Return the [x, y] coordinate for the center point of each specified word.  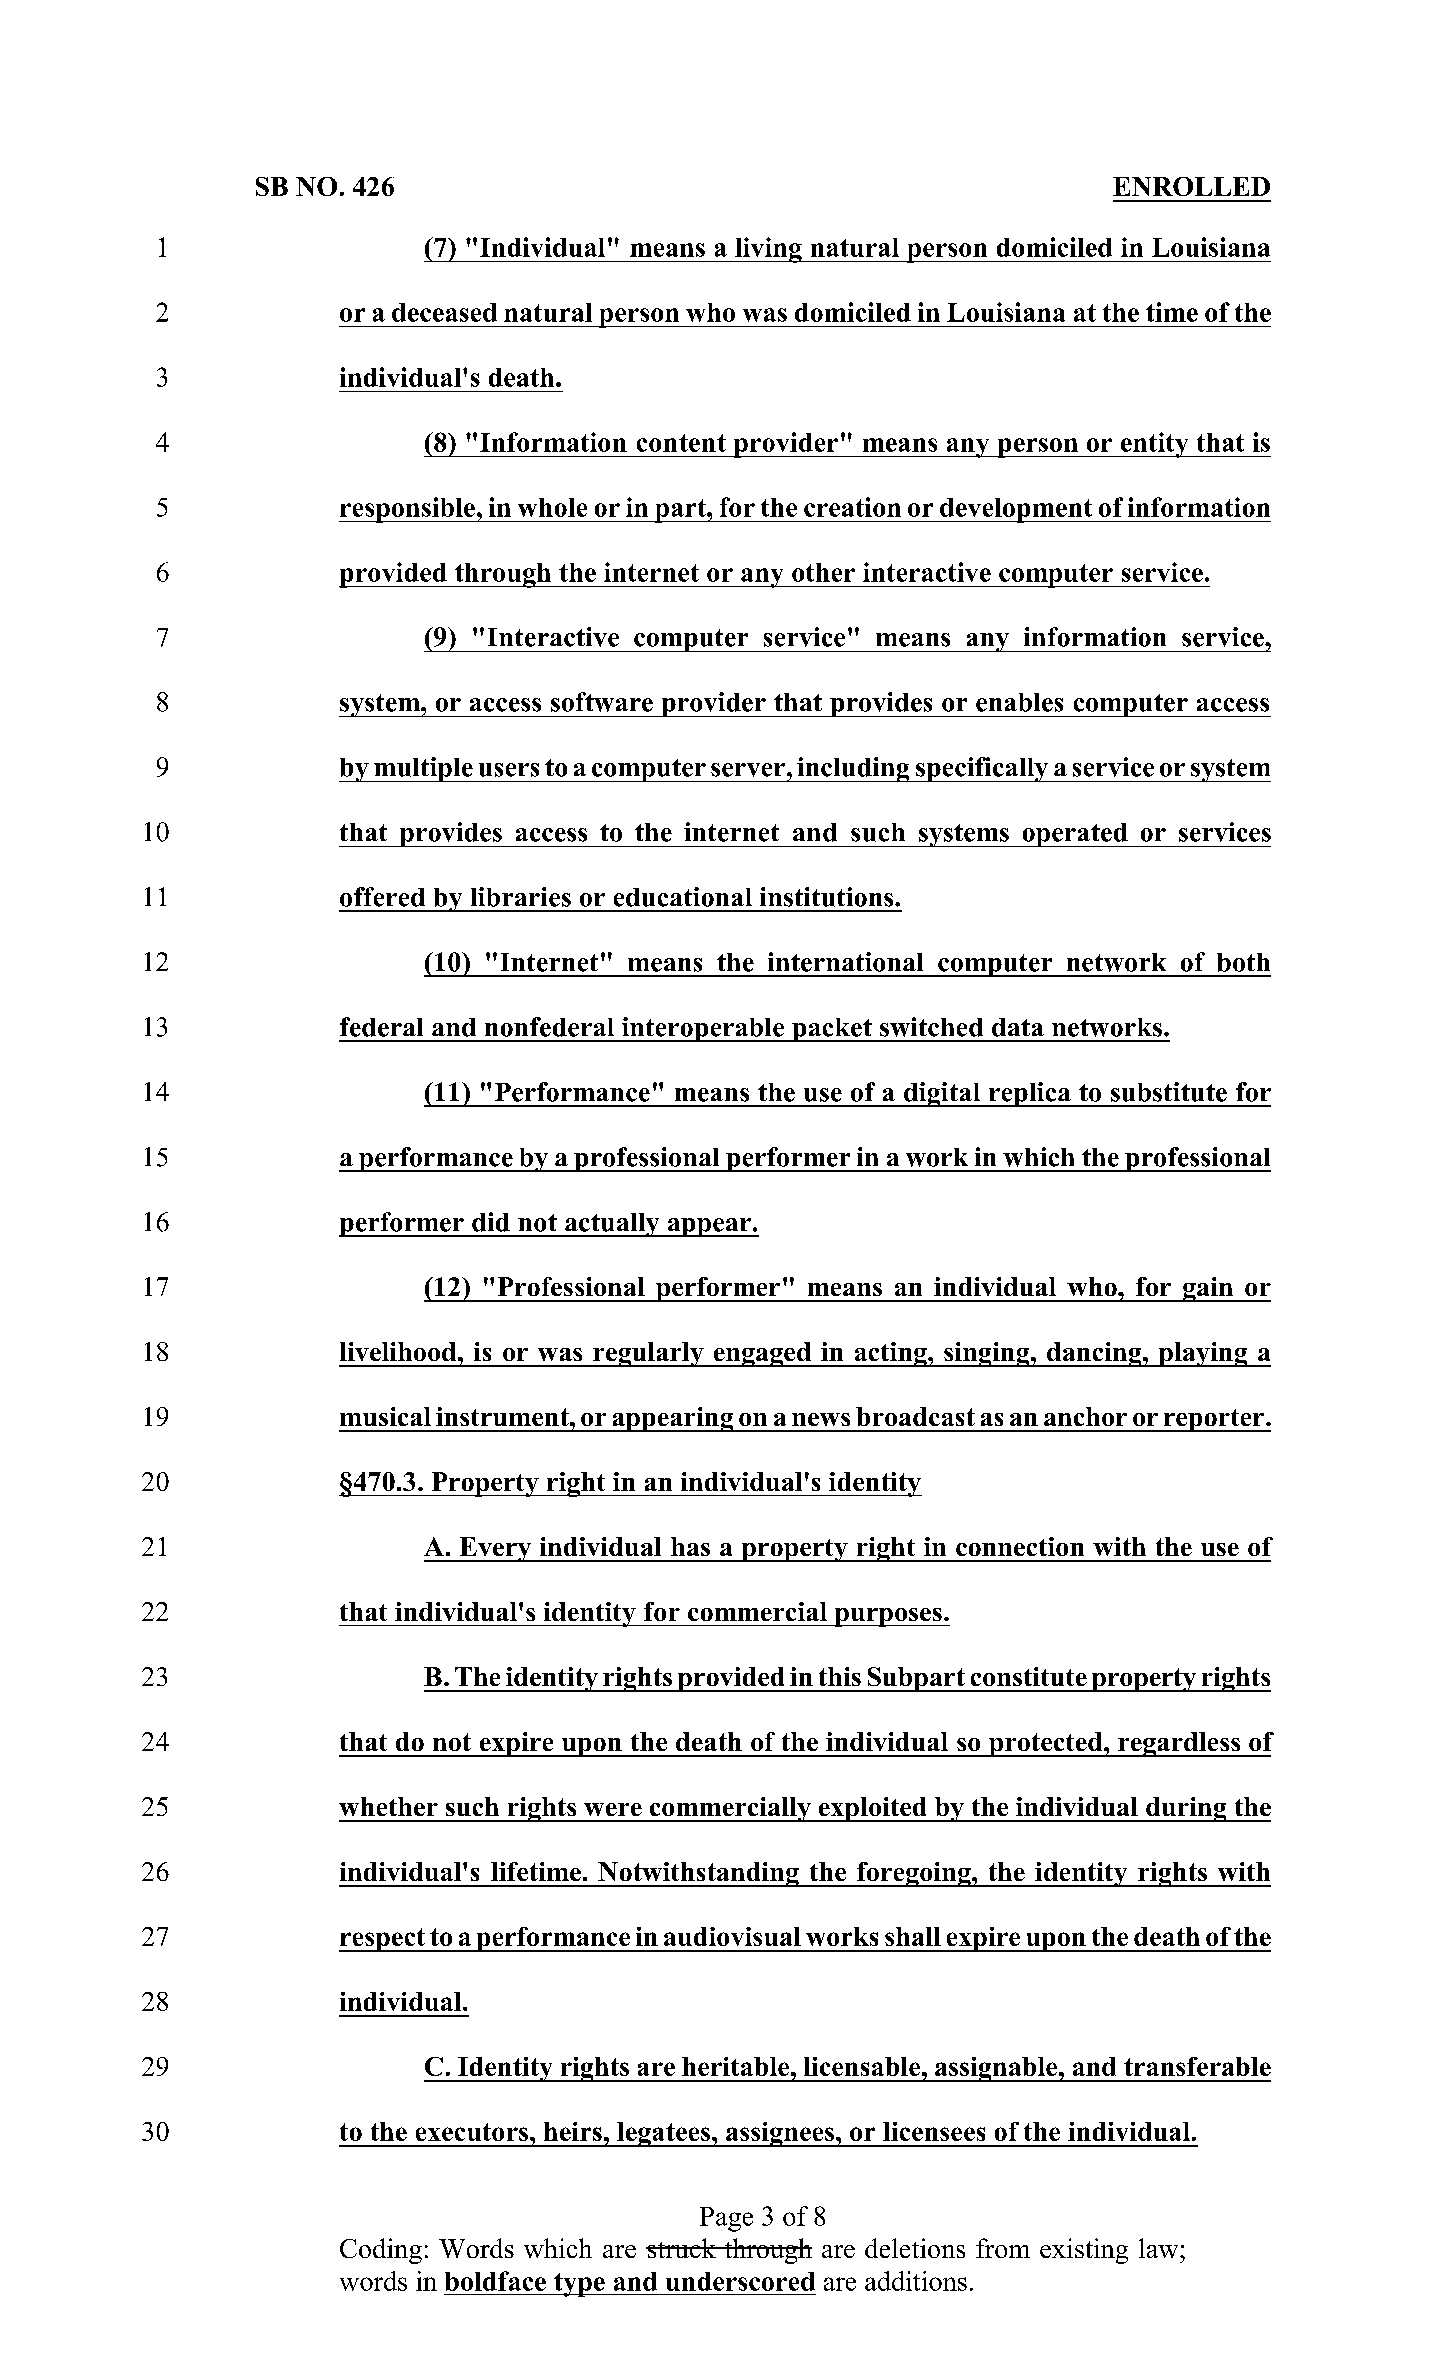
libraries [521, 897]
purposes [888, 1617]
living [768, 250]
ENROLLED [1191, 186]
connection [1020, 1546]
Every [495, 1549]
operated [1075, 835]
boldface [495, 2281]
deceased [444, 312]
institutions [828, 897]
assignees [780, 2134]
